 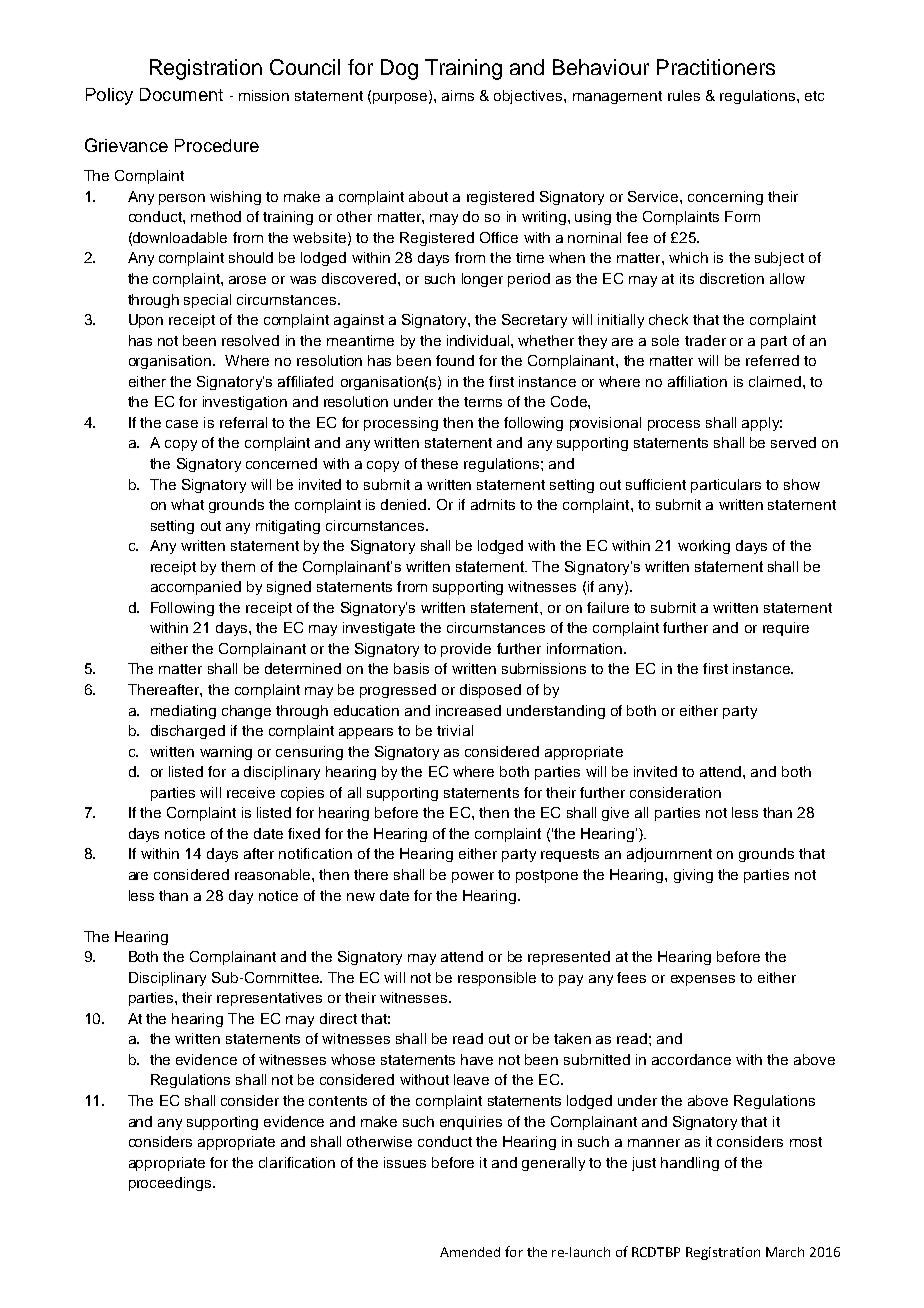 I want to click on aims, so click(x=458, y=95).
